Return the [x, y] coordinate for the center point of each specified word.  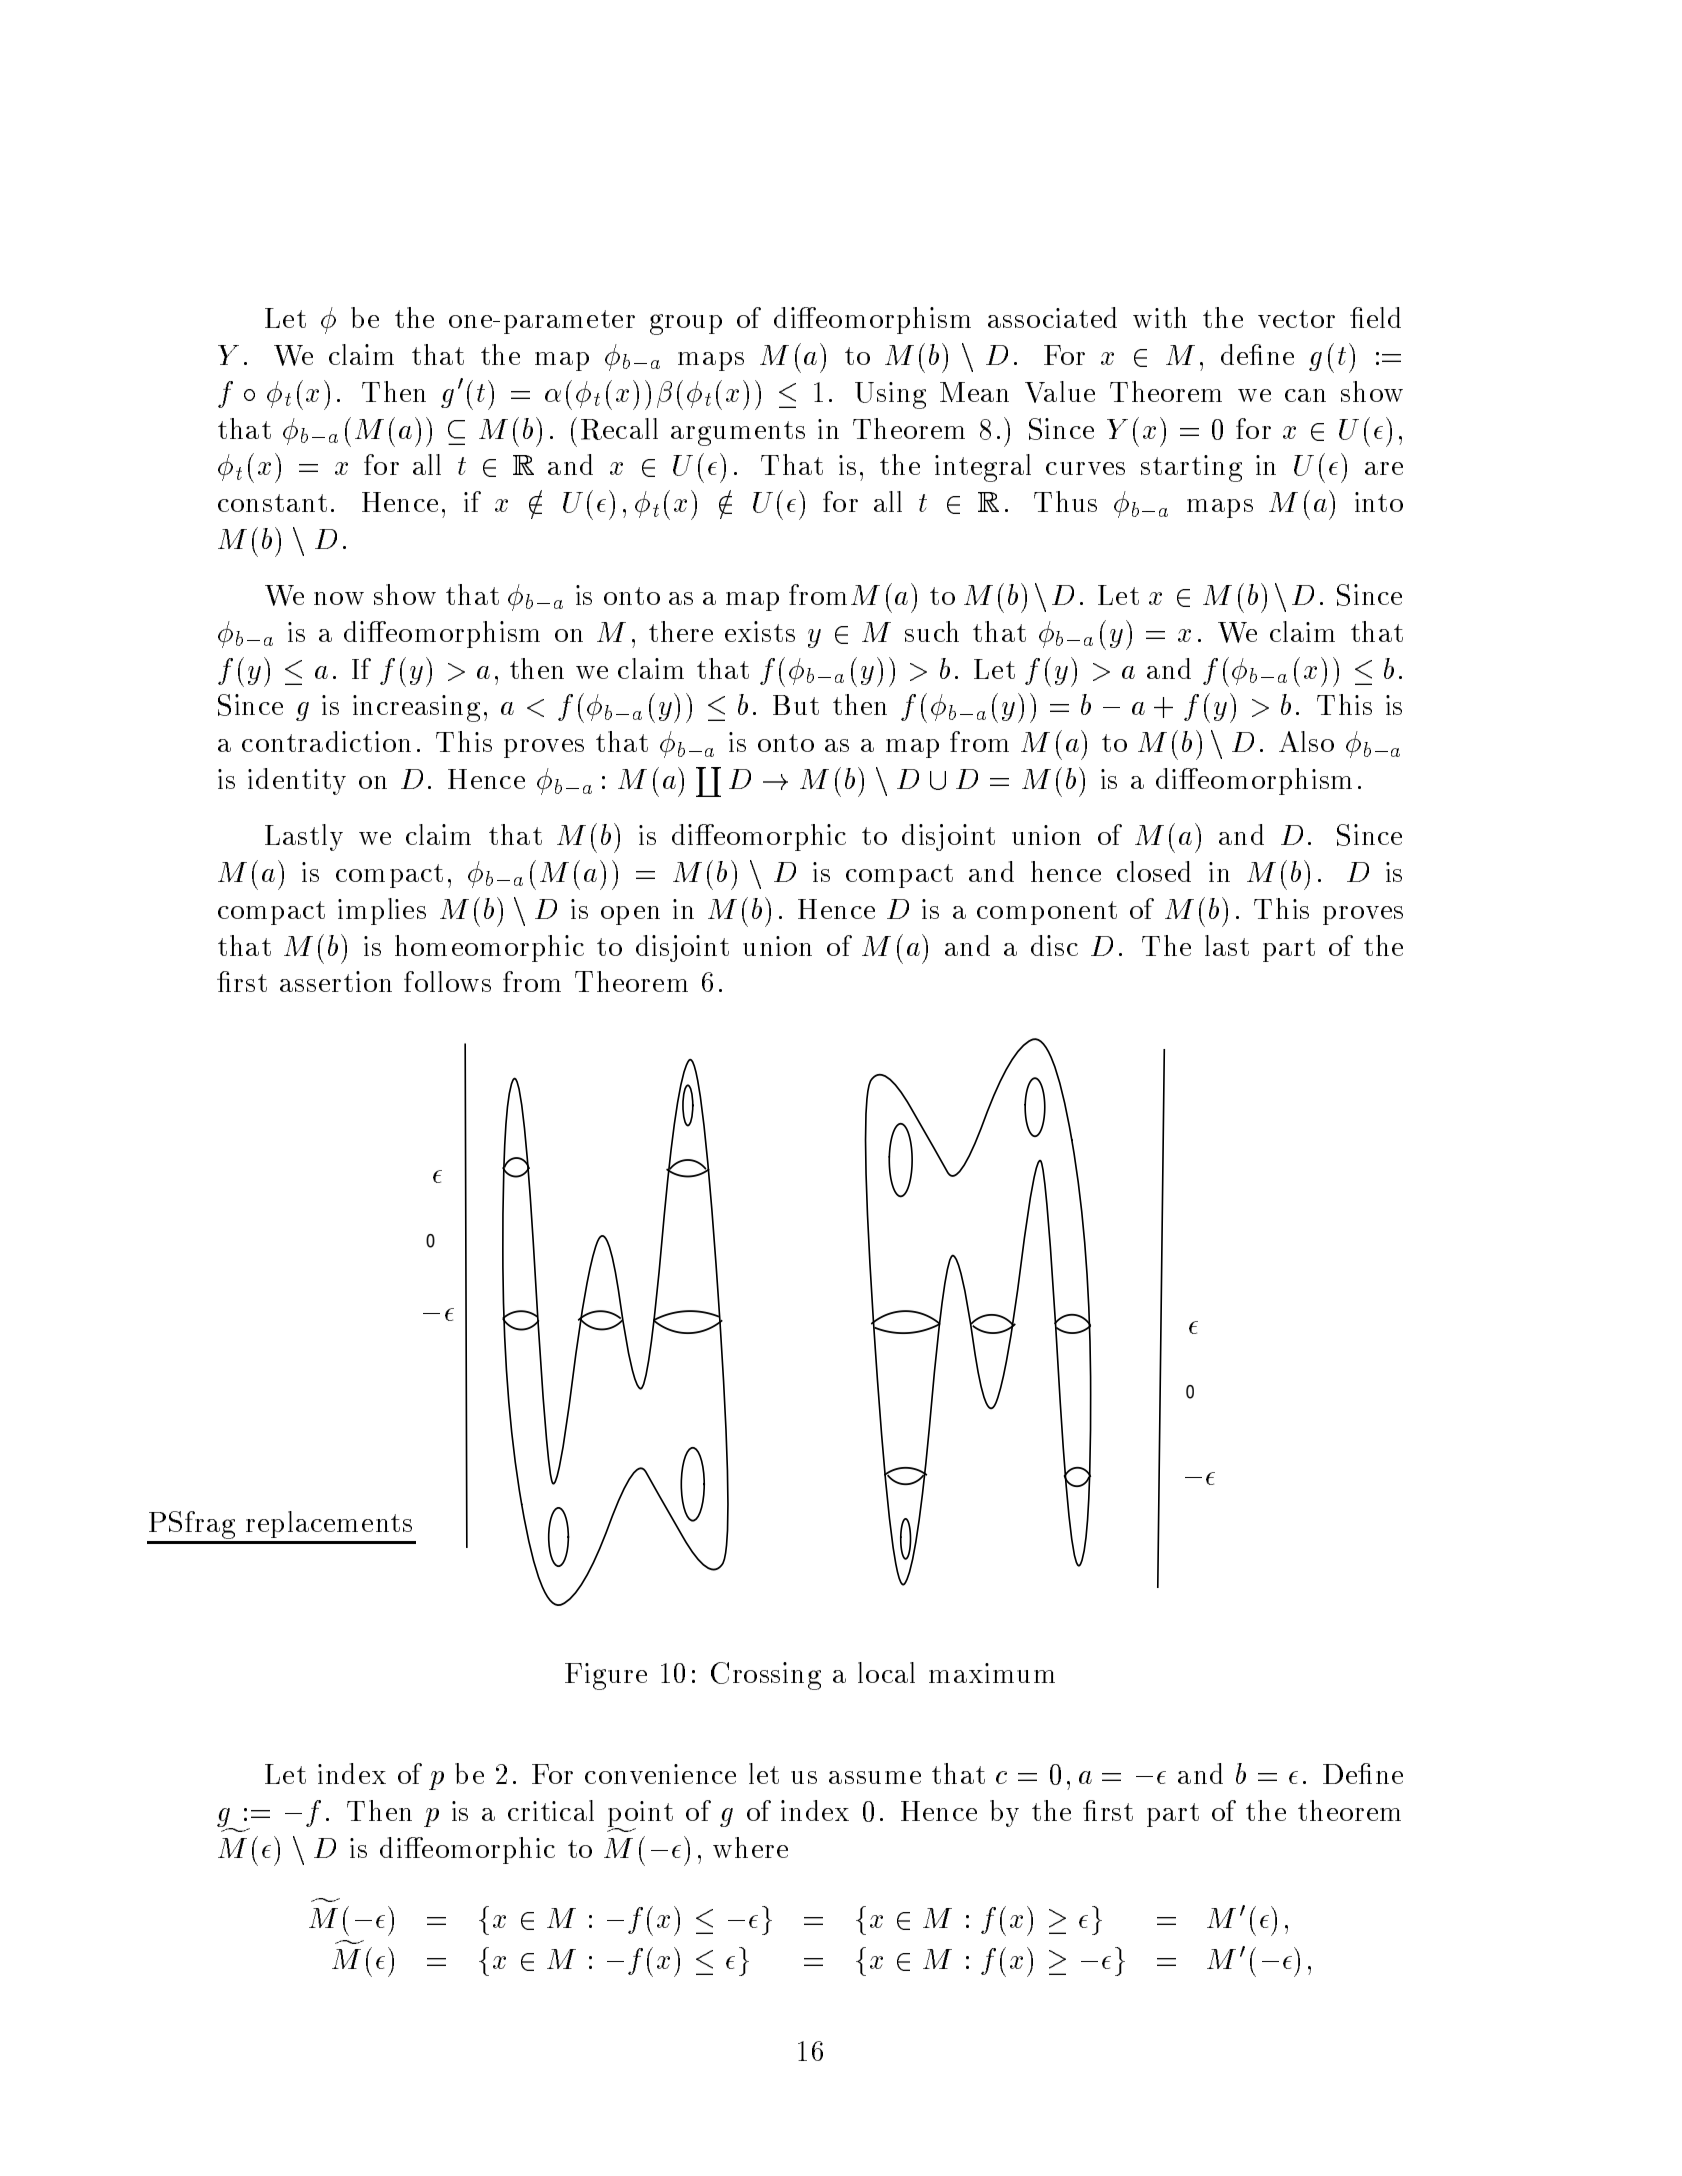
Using [890, 395]
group [686, 324]
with [1160, 317]
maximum [992, 1673]
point [640, 1815]
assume [875, 1777]
